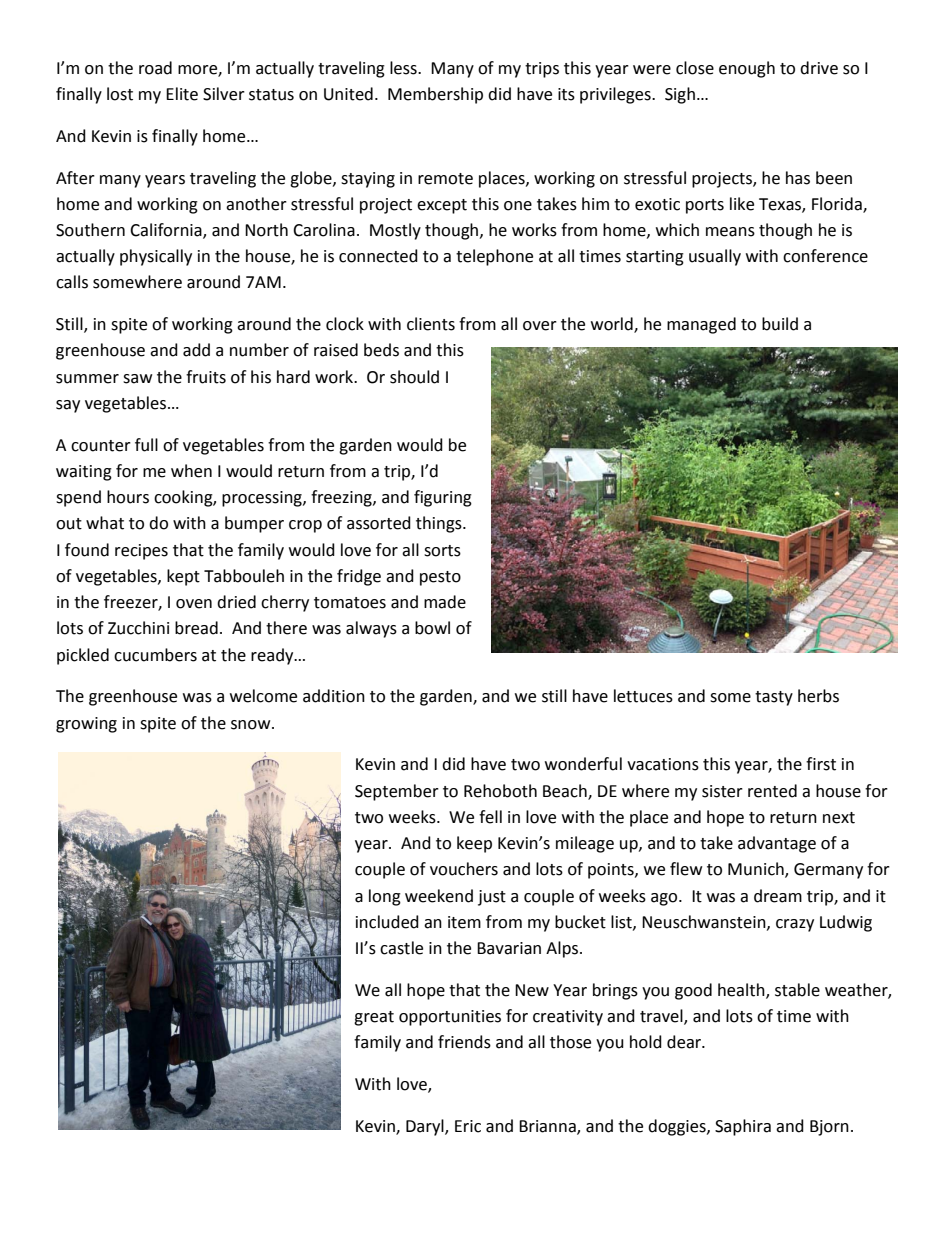  What do you see at coordinates (374, 1018) in the document?
I see `great` at bounding box center [374, 1018].
